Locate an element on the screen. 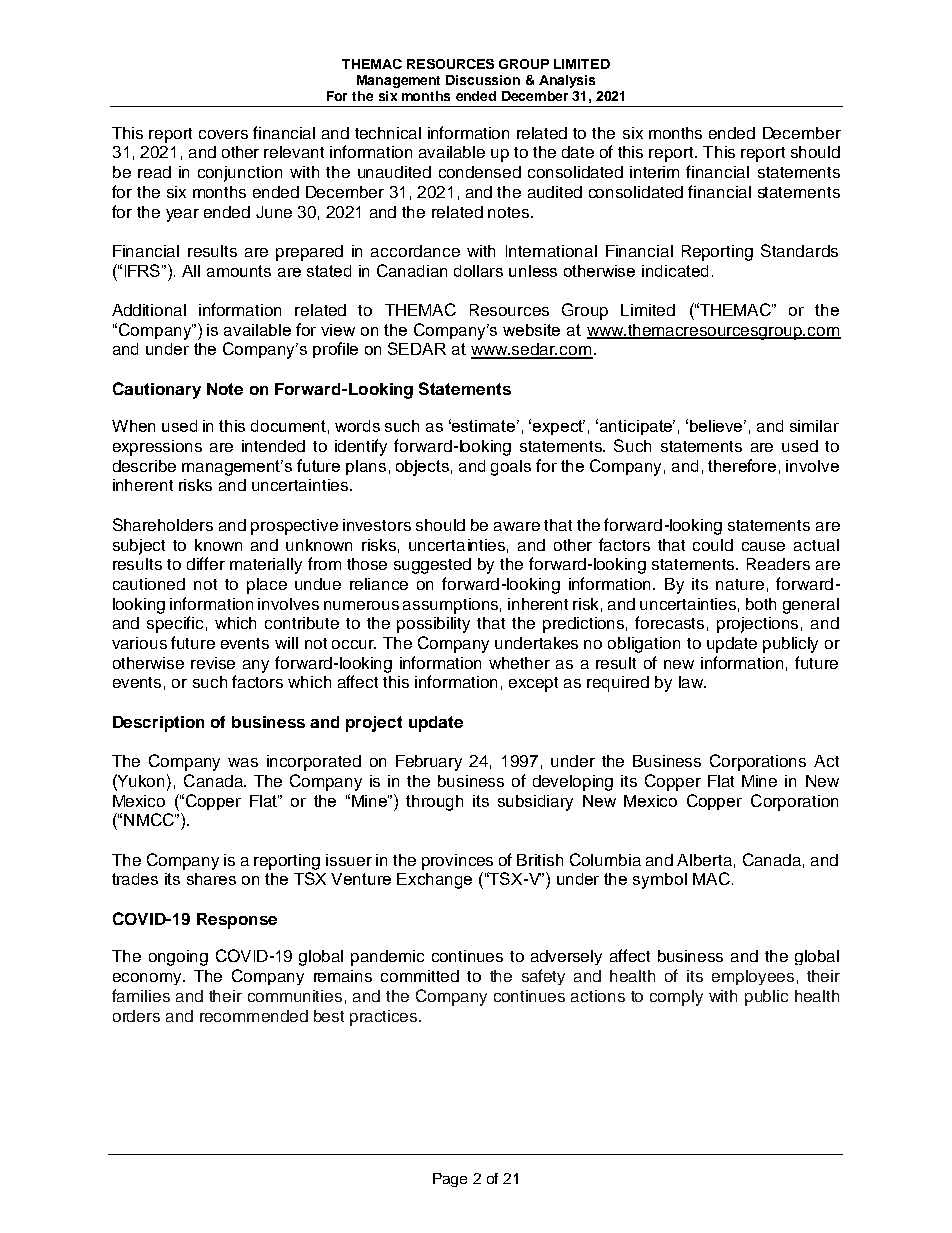 This screenshot has width=952, height=1233. Page is located at coordinates (450, 1180).
